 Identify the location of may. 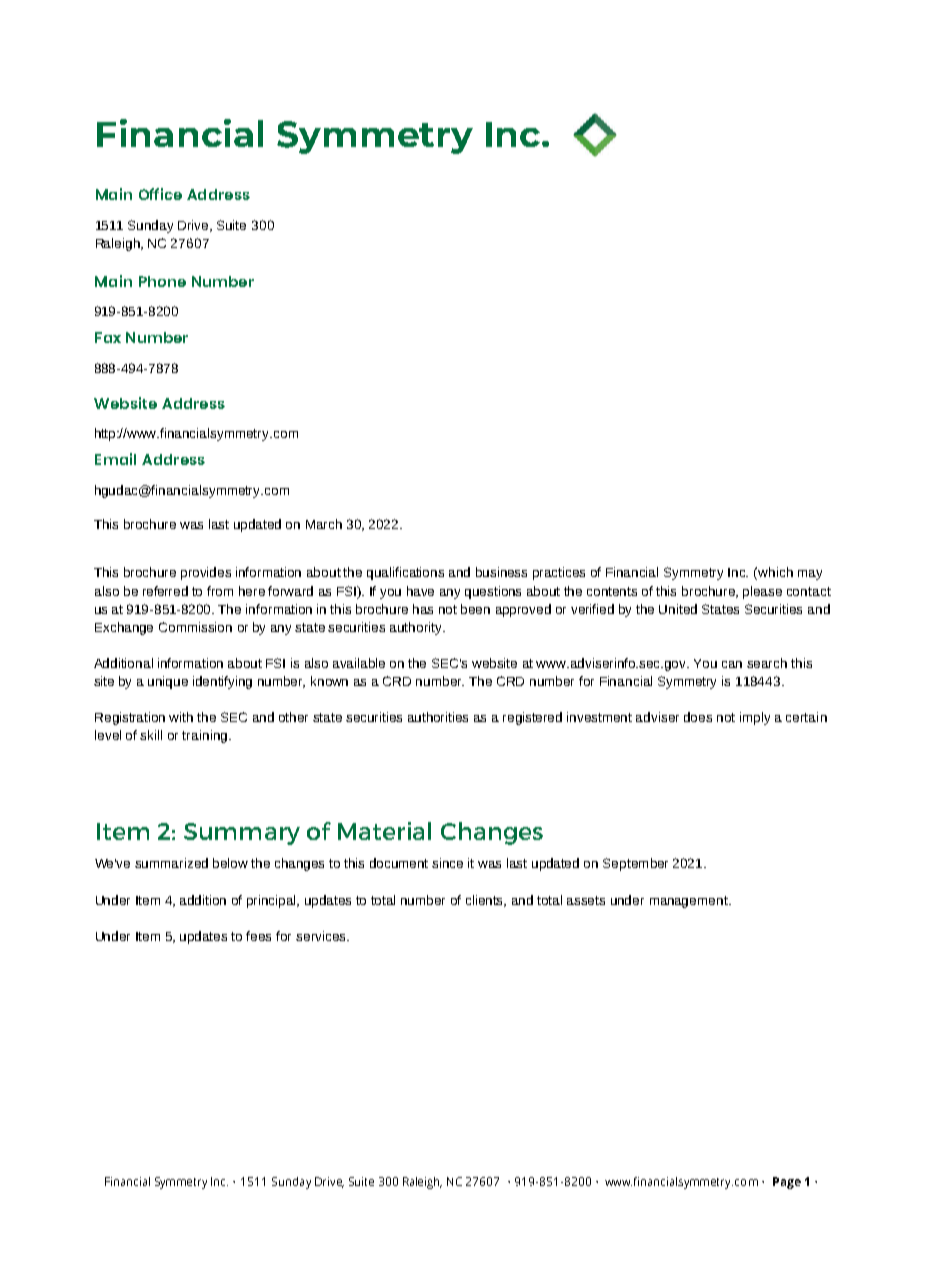
(810, 575).
